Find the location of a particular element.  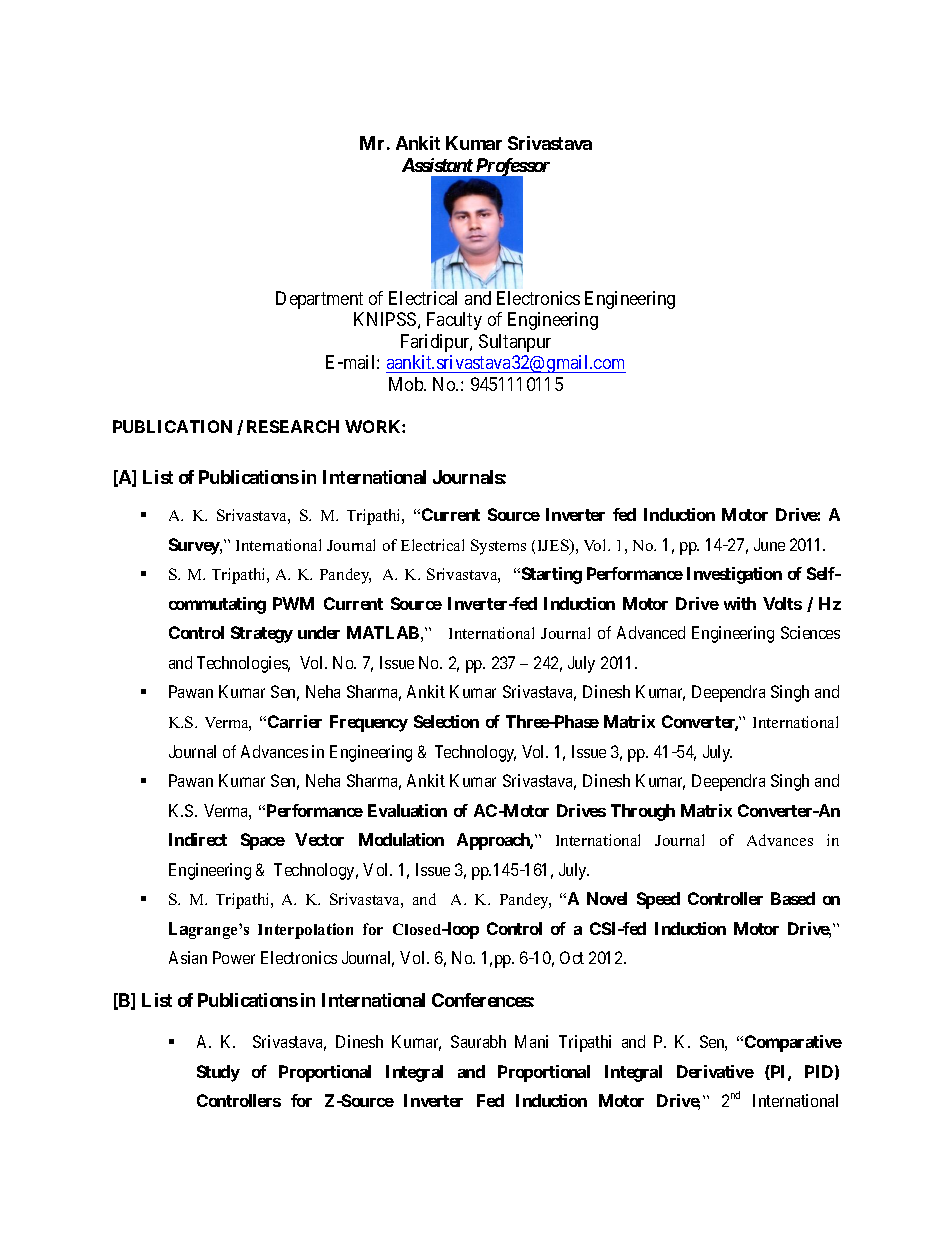

with is located at coordinates (740, 603).
